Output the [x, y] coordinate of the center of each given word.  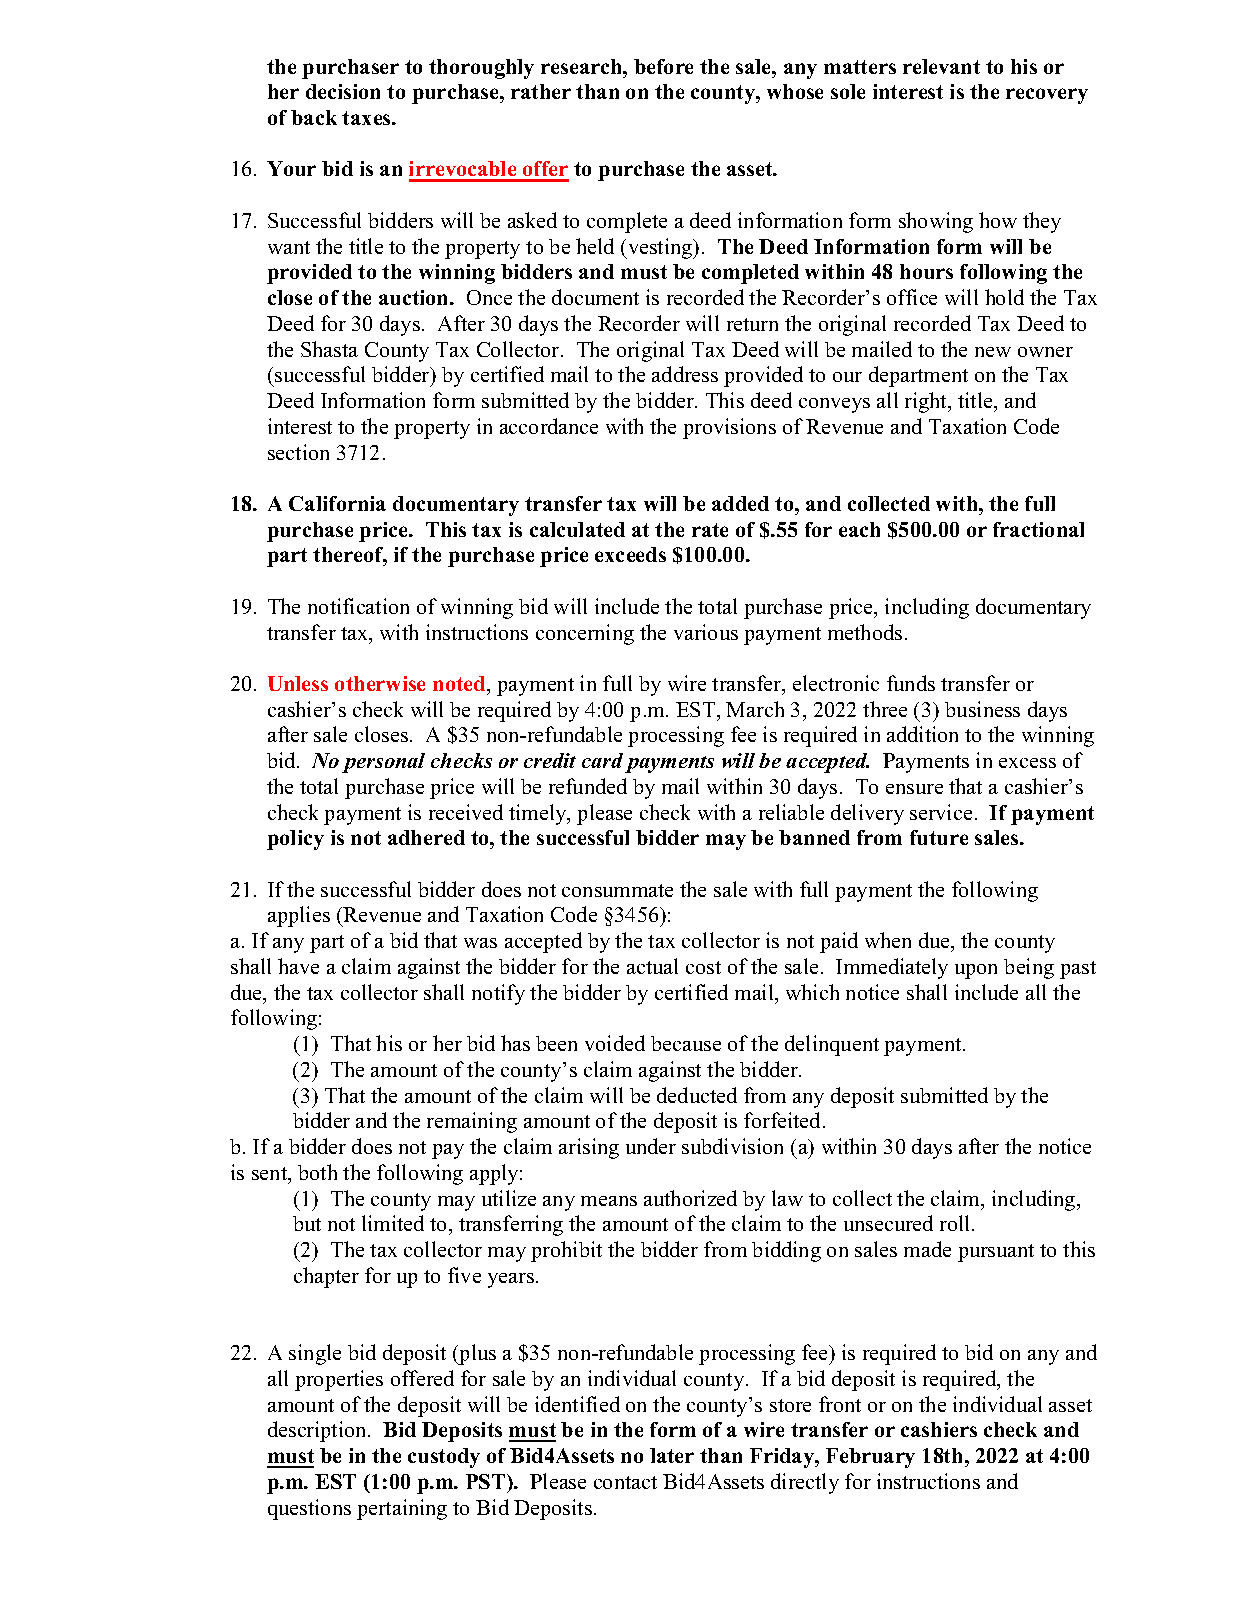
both [317, 1172]
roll [956, 1223]
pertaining [402, 1509]
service [941, 812]
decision [343, 91]
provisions [729, 428]
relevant [941, 66]
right [927, 402]
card [602, 760]
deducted [697, 1095]
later [672, 1455]
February [870, 1458]
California [337, 503]
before [663, 66]
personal [383, 763]
